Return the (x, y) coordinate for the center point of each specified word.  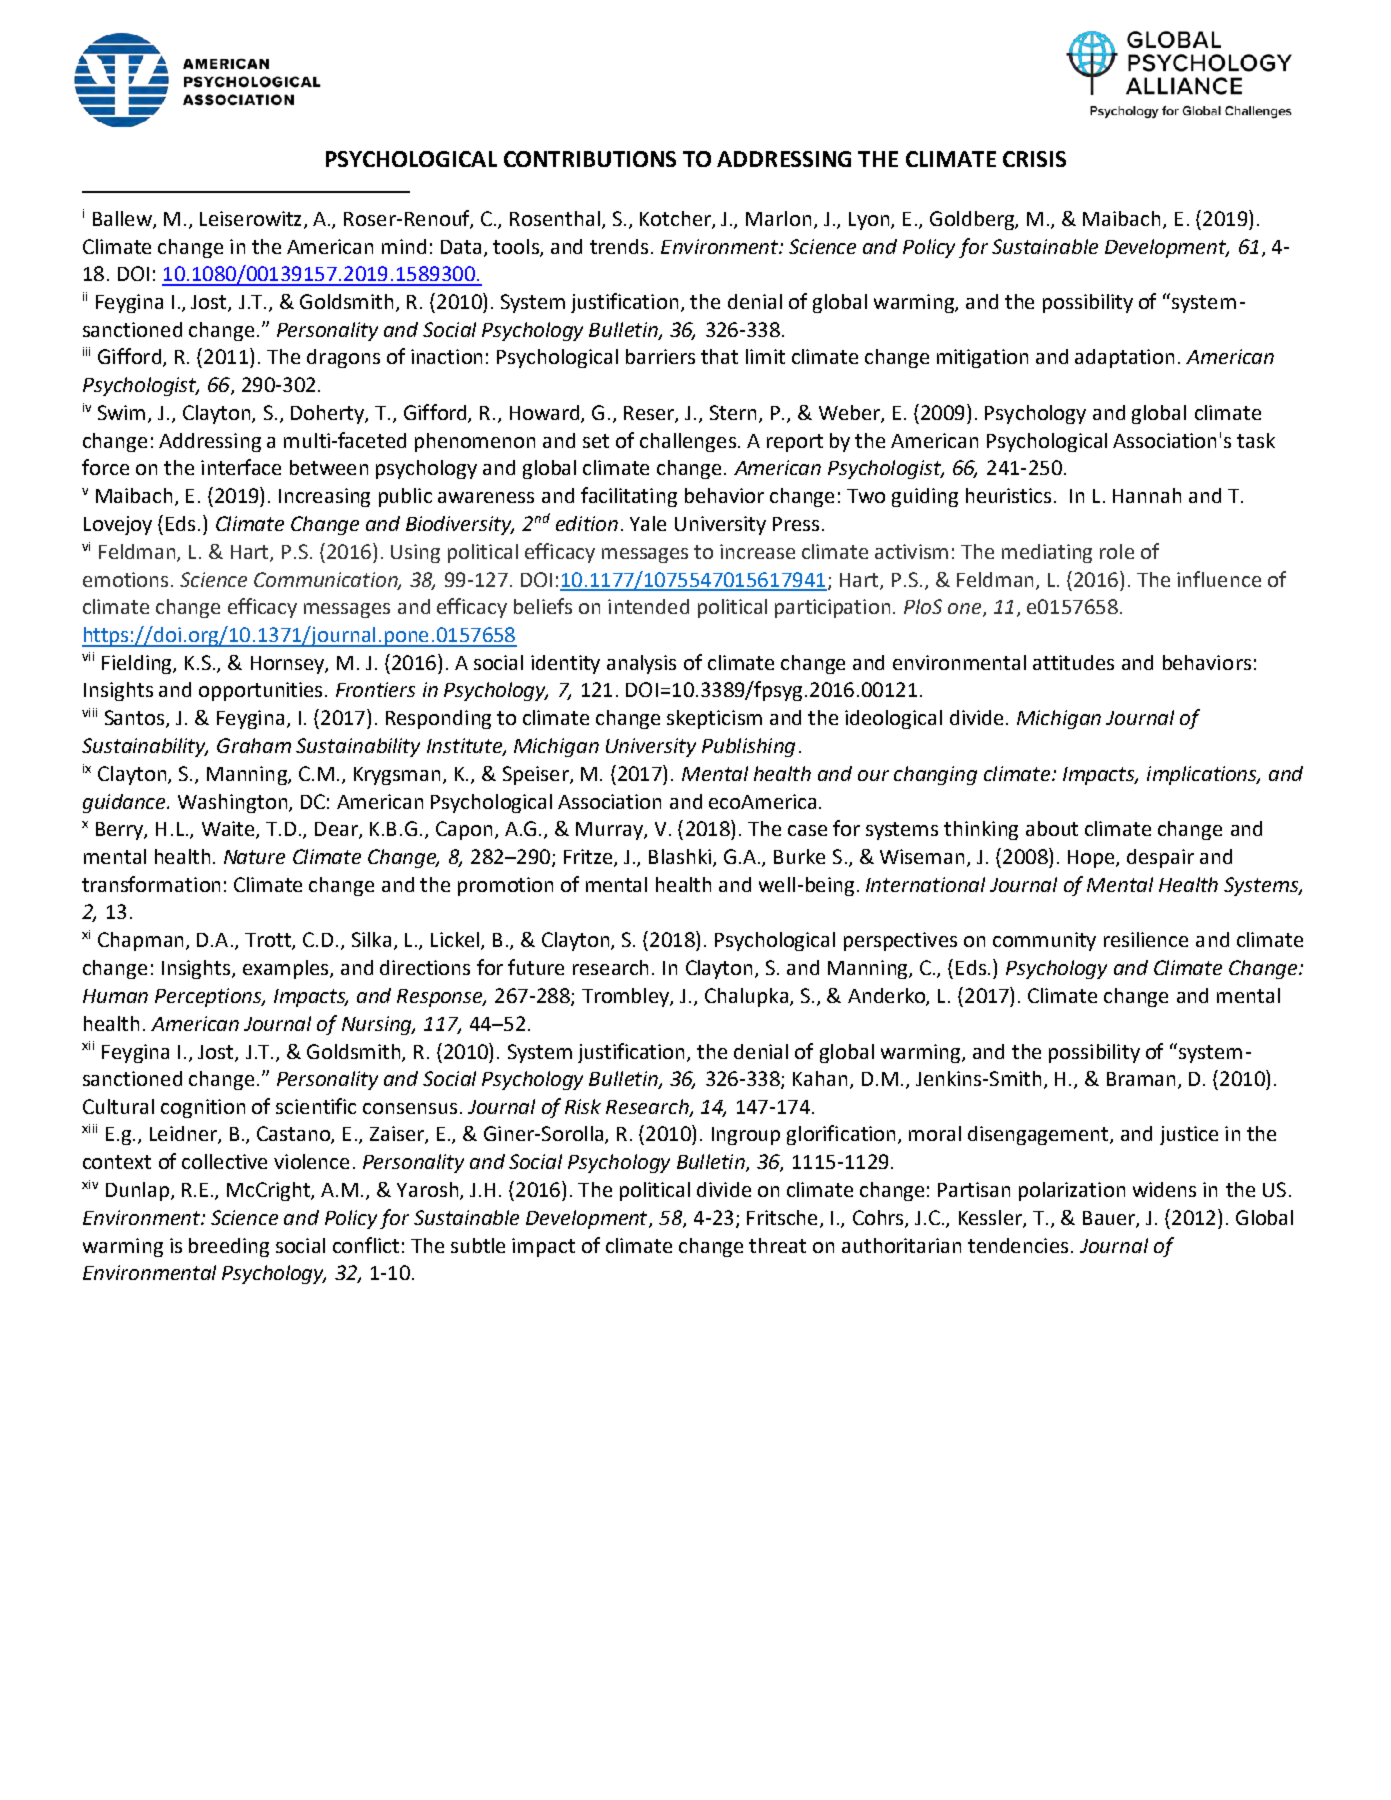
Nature (254, 857)
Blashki (681, 857)
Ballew (123, 220)
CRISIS (1034, 159)
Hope (1092, 859)
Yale (648, 523)
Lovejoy (118, 525)
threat (777, 1245)
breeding (229, 1247)
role (1117, 551)
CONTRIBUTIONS (590, 159)
